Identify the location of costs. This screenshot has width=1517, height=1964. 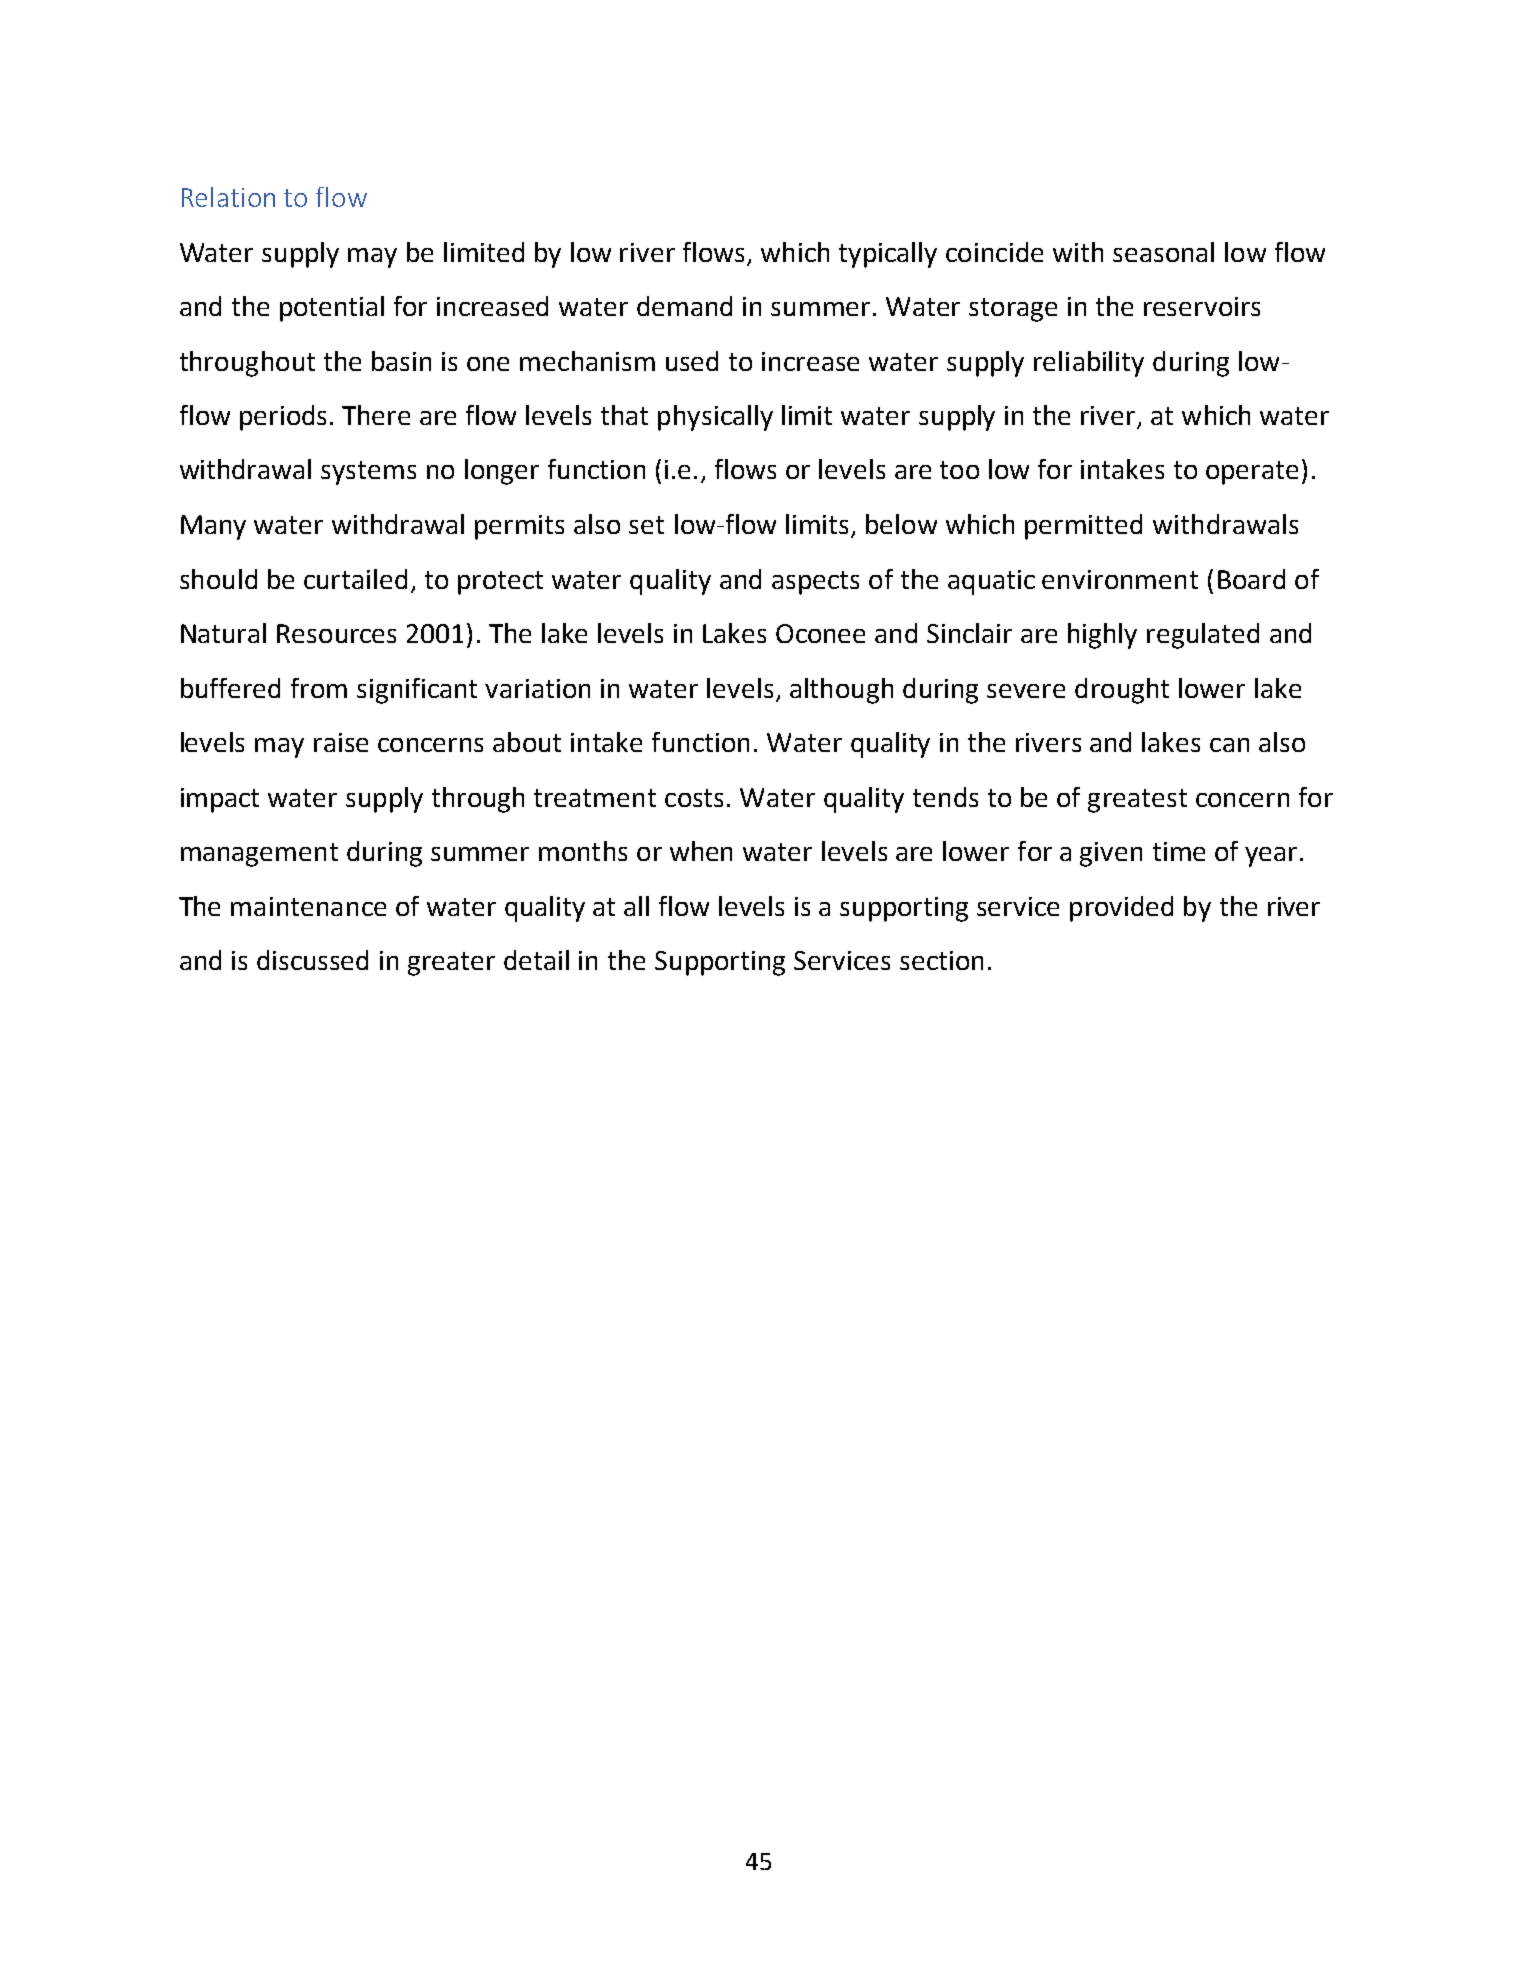
(694, 798).
